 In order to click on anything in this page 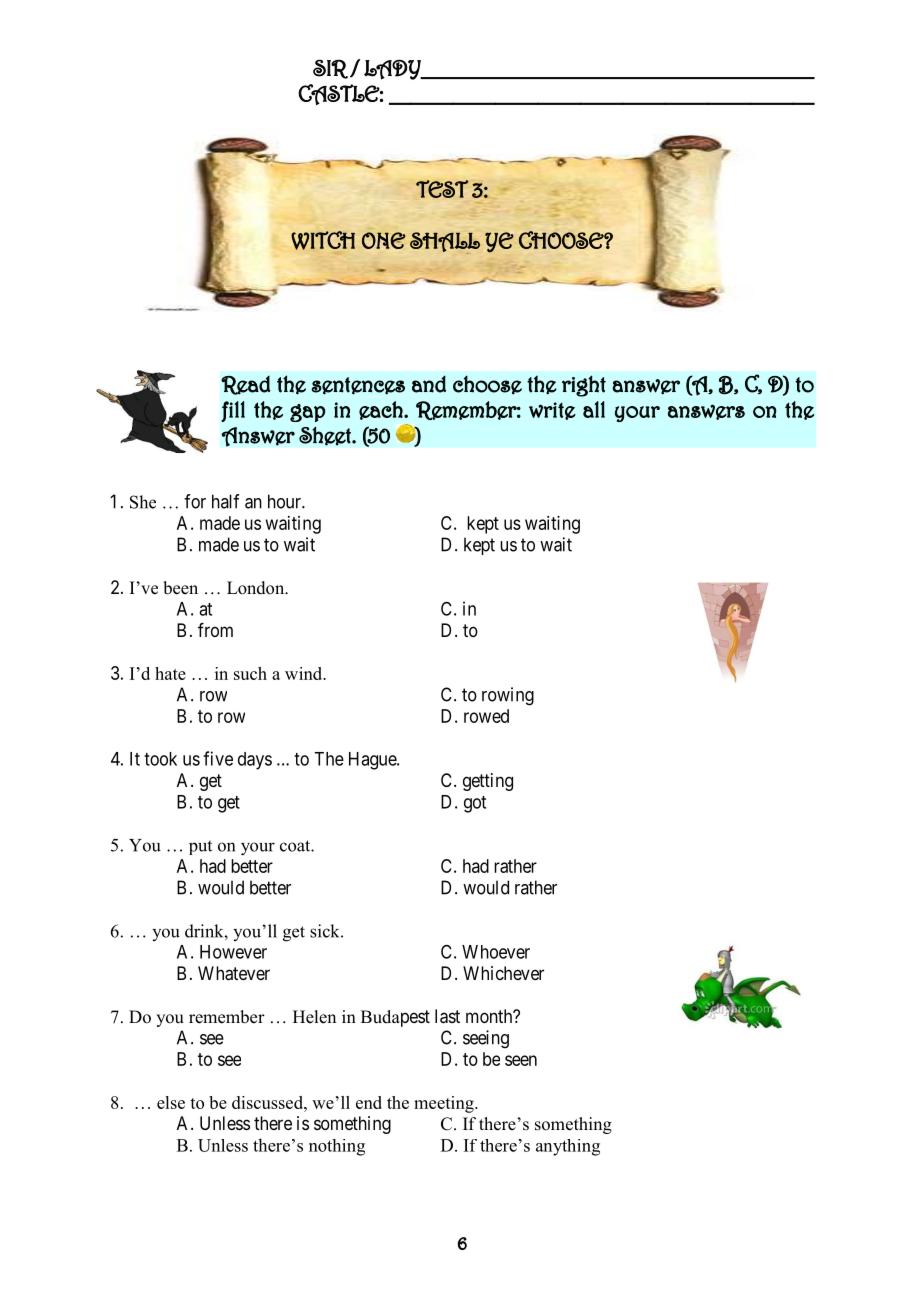, I will do `click(568, 1147)`.
